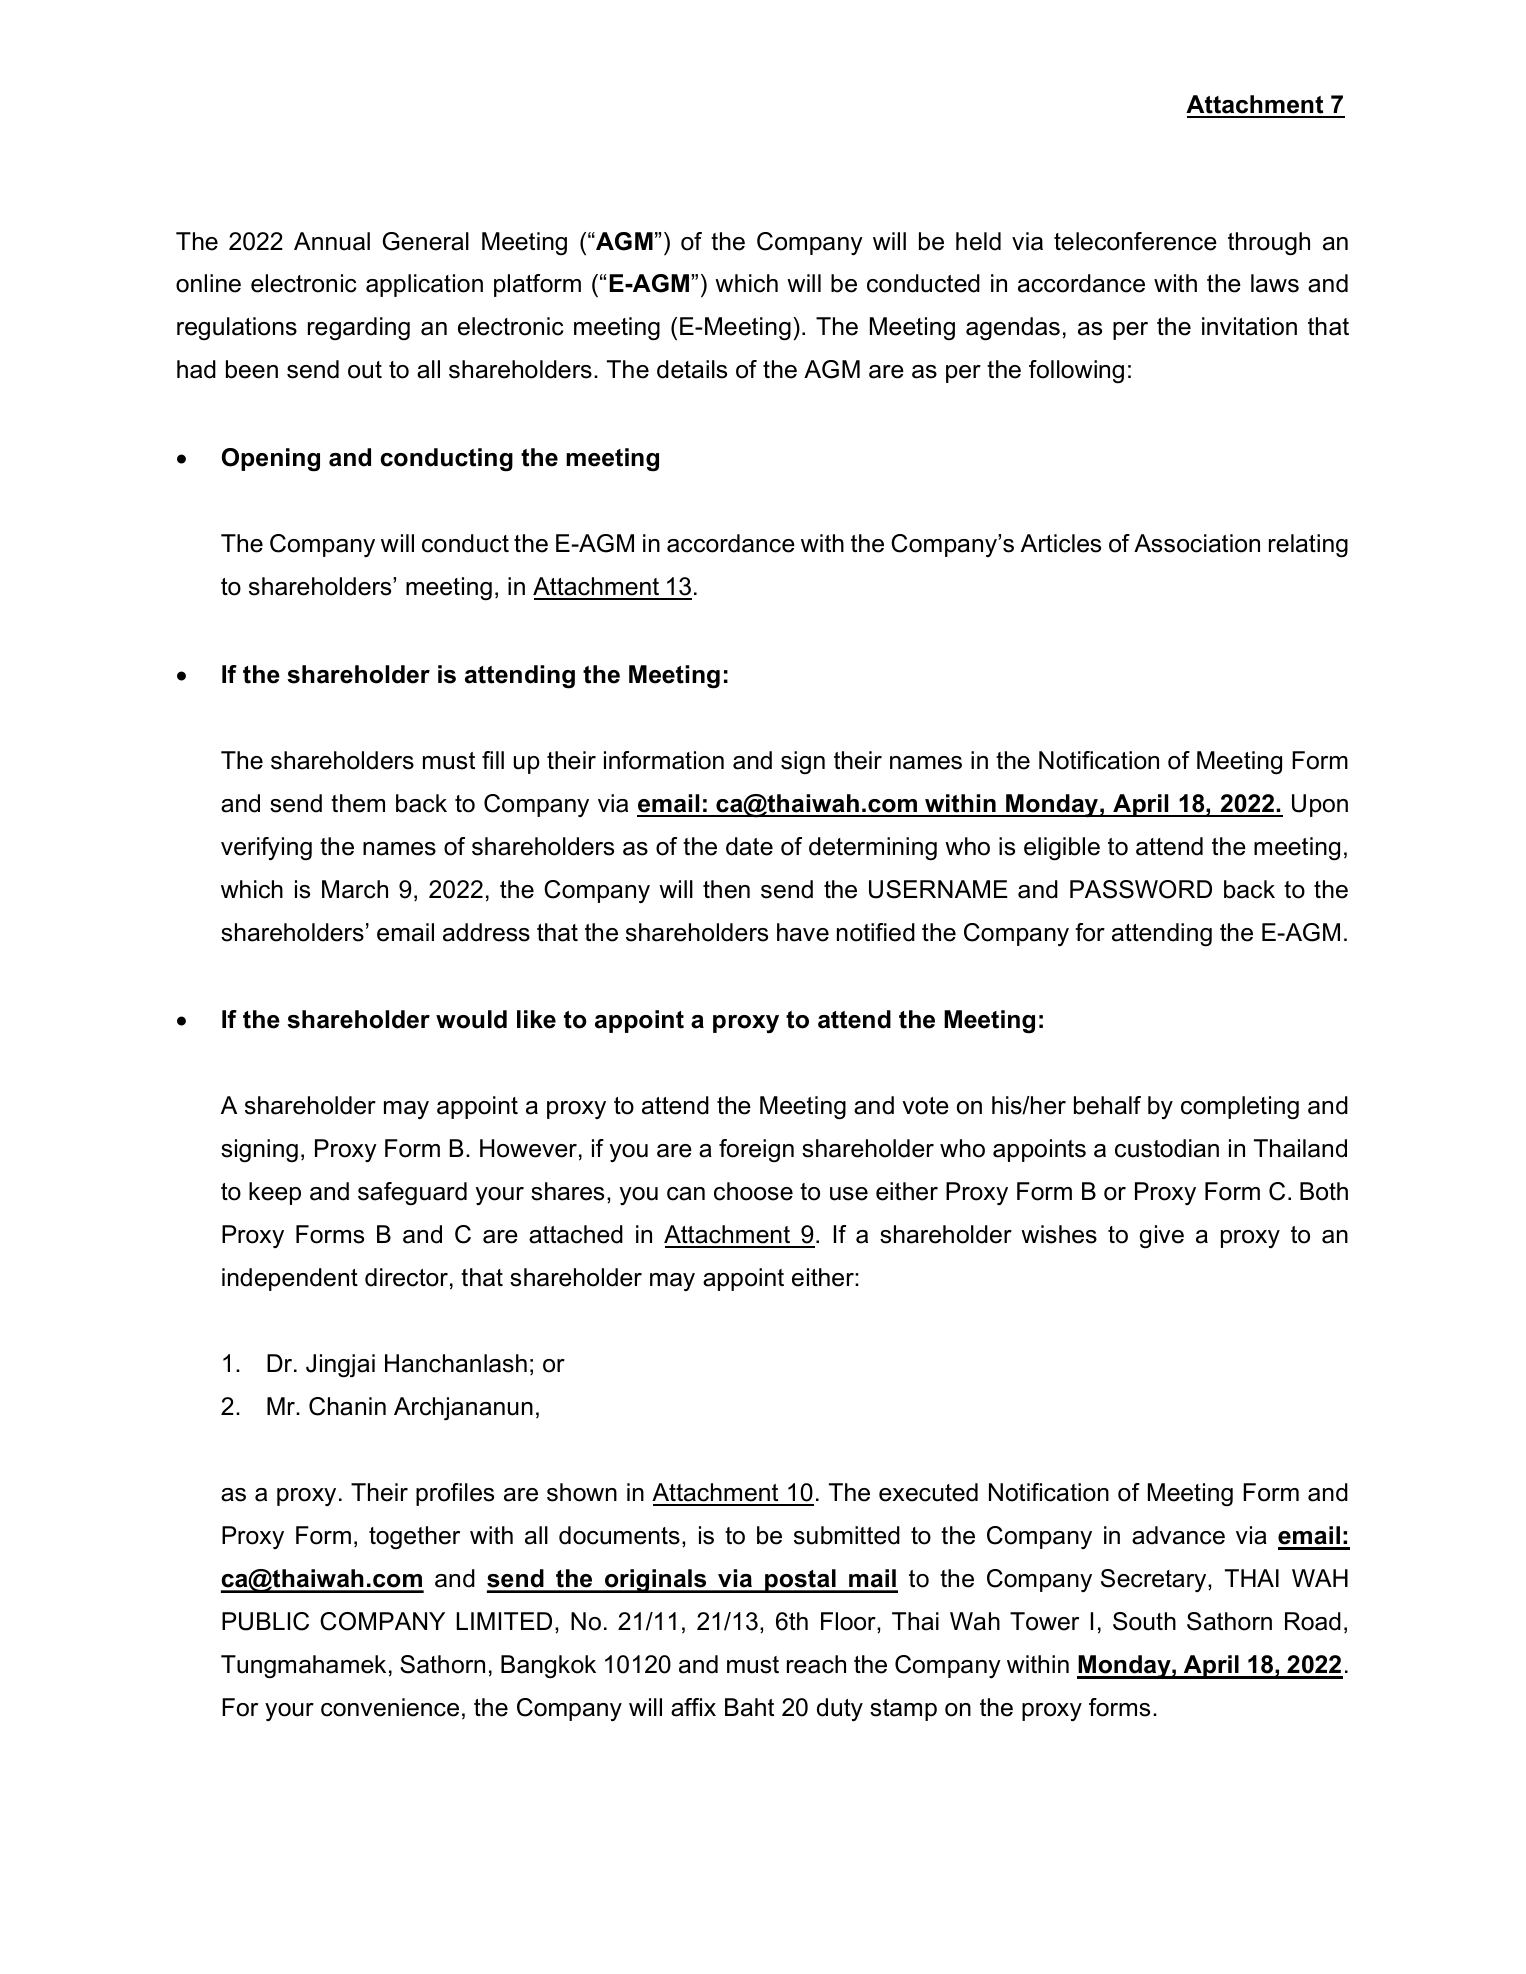  Describe the element at coordinates (1061, 543) in the page. I see `Articles` at that location.
